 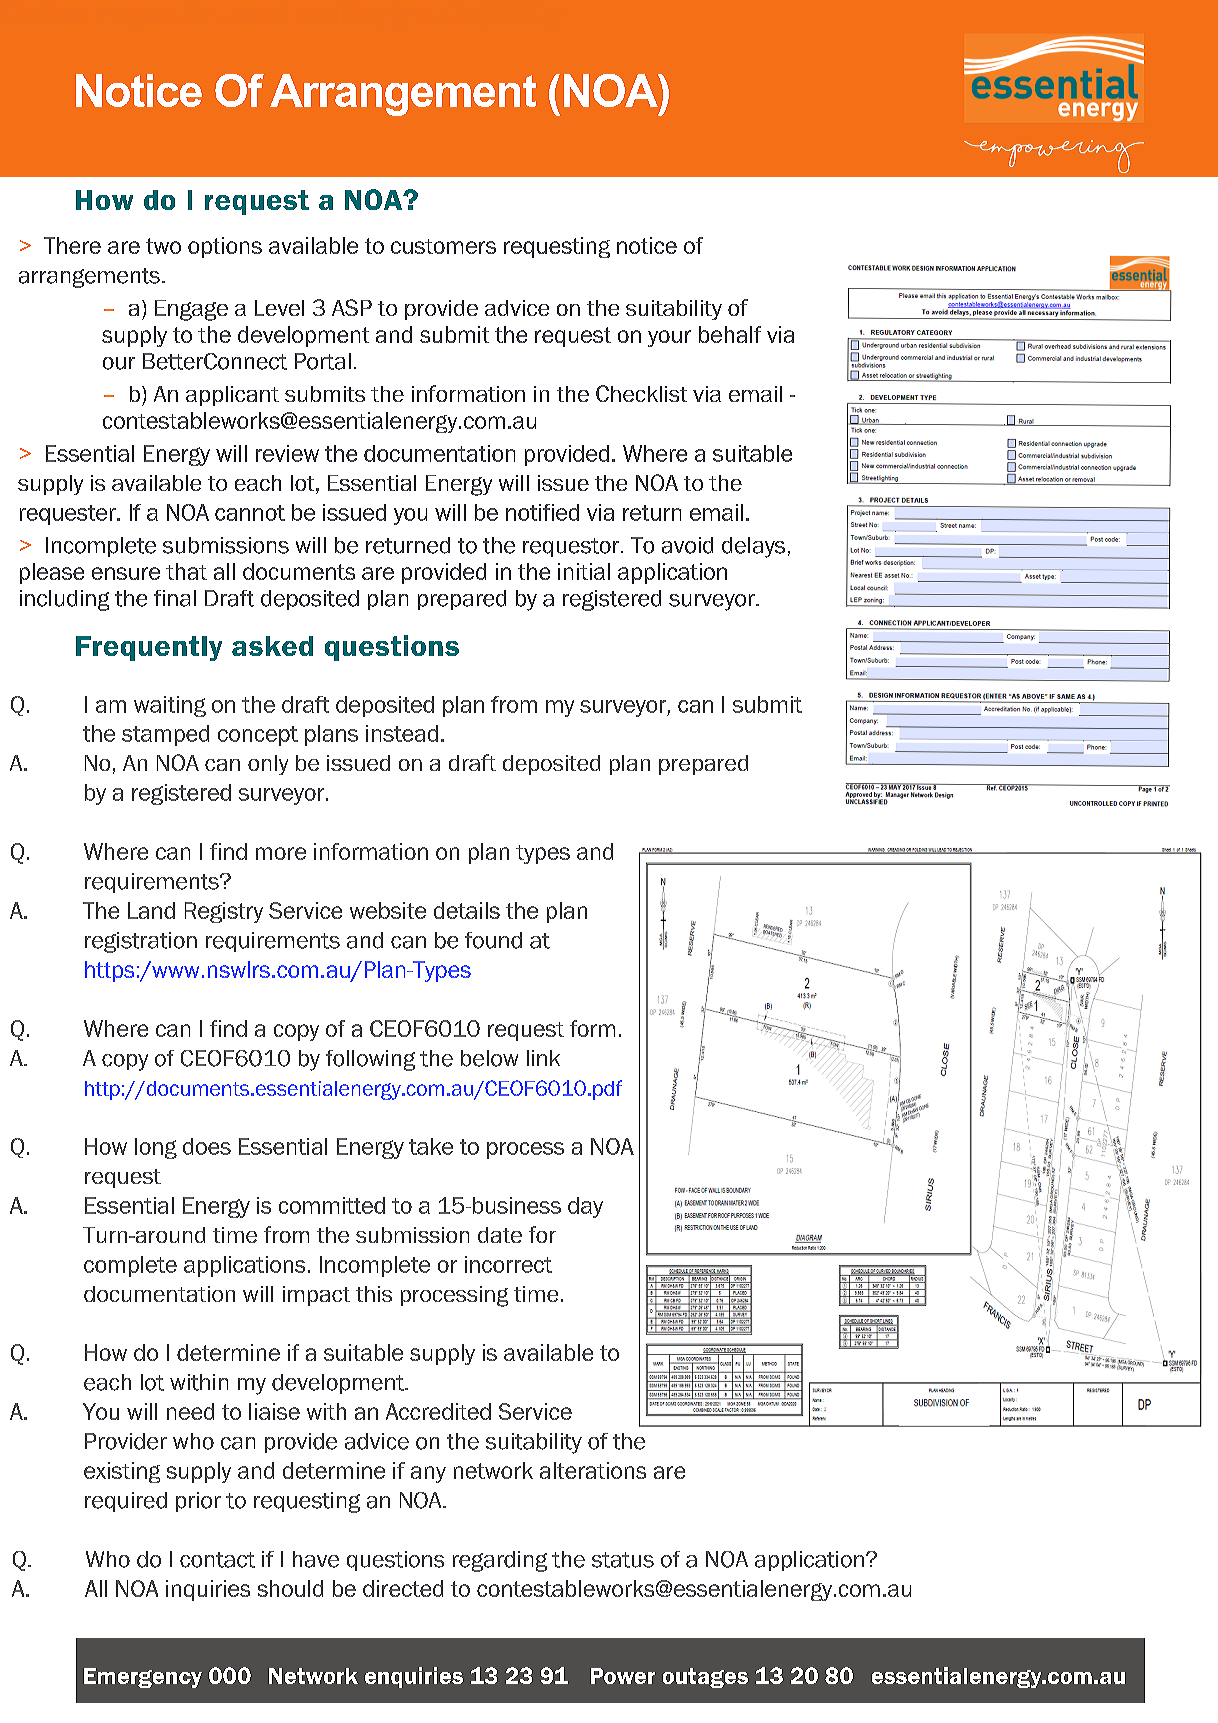 I want to click on registration, so click(x=141, y=942).
